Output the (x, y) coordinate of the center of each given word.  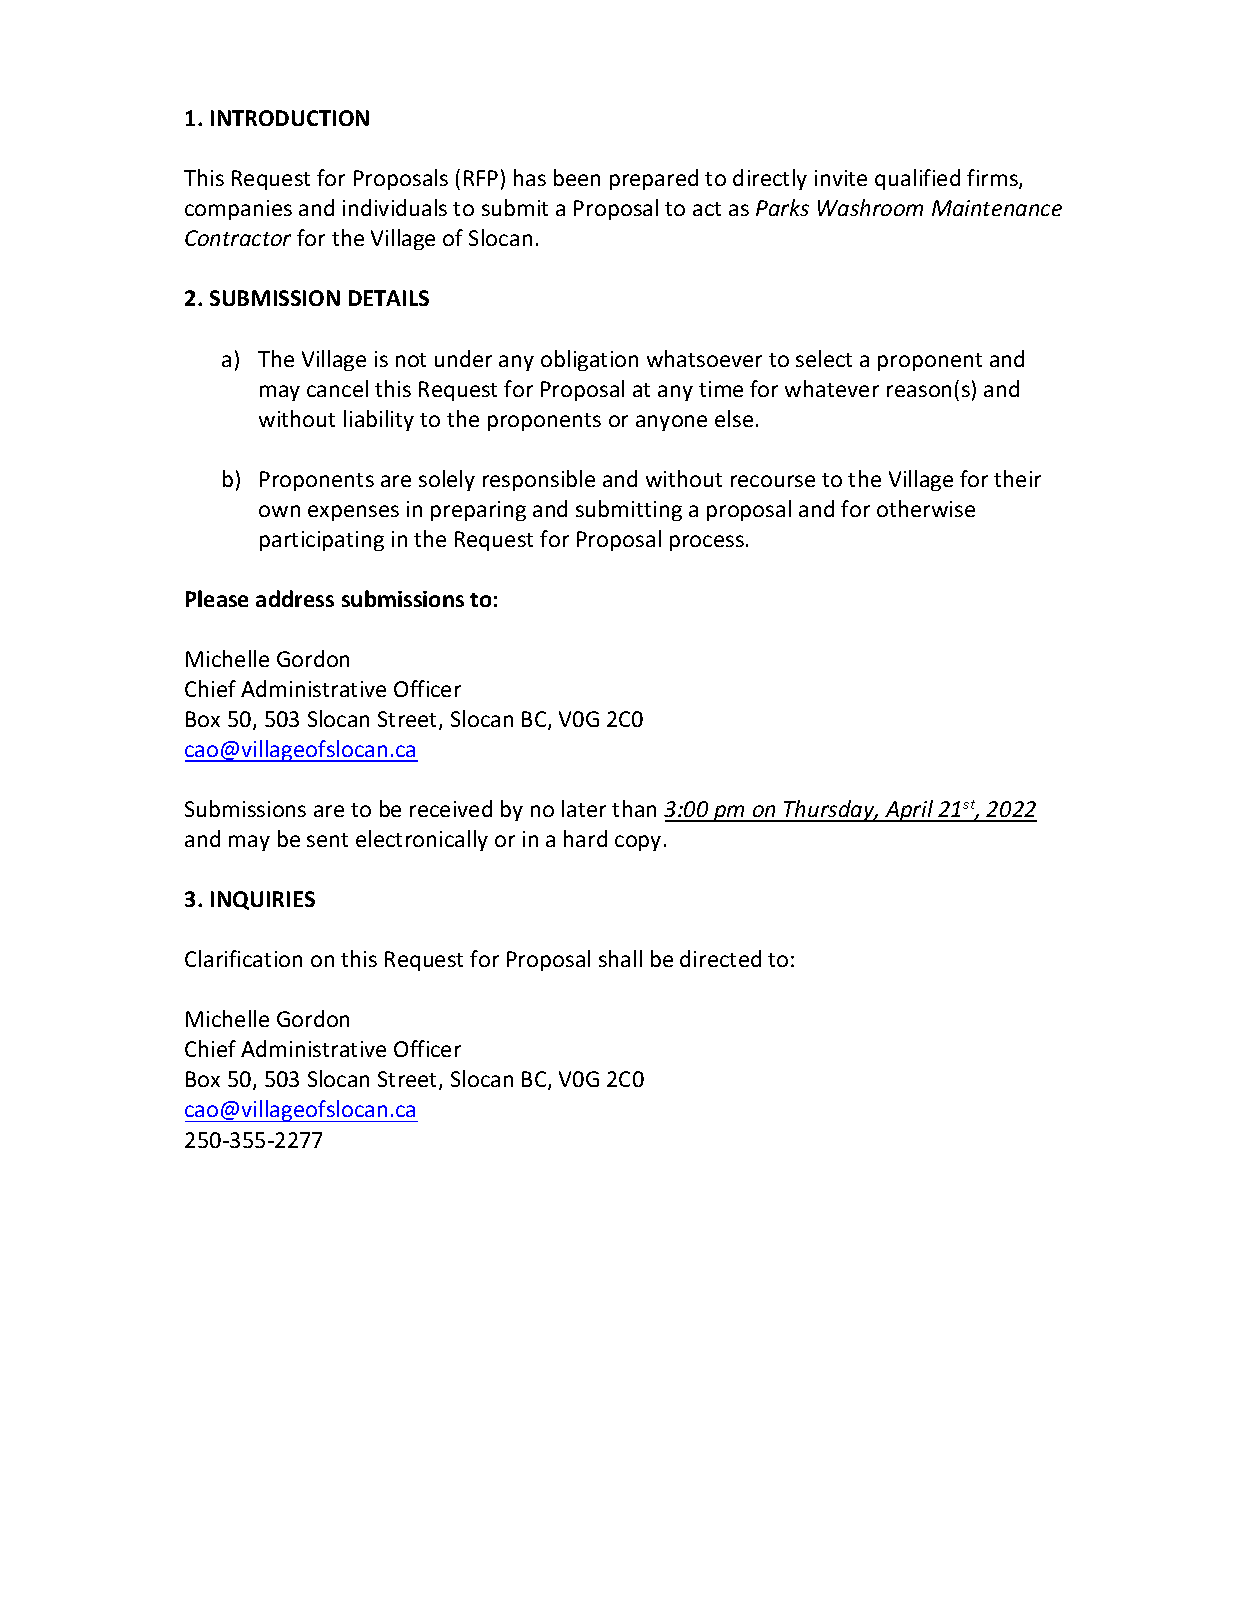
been (577, 177)
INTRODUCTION (290, 118)
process (707, 543)
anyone (671, 423)
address (295, 598)
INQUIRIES (263, 900)
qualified (917, 179)
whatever (832, 388)
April (909, 811)
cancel (337, 388)
